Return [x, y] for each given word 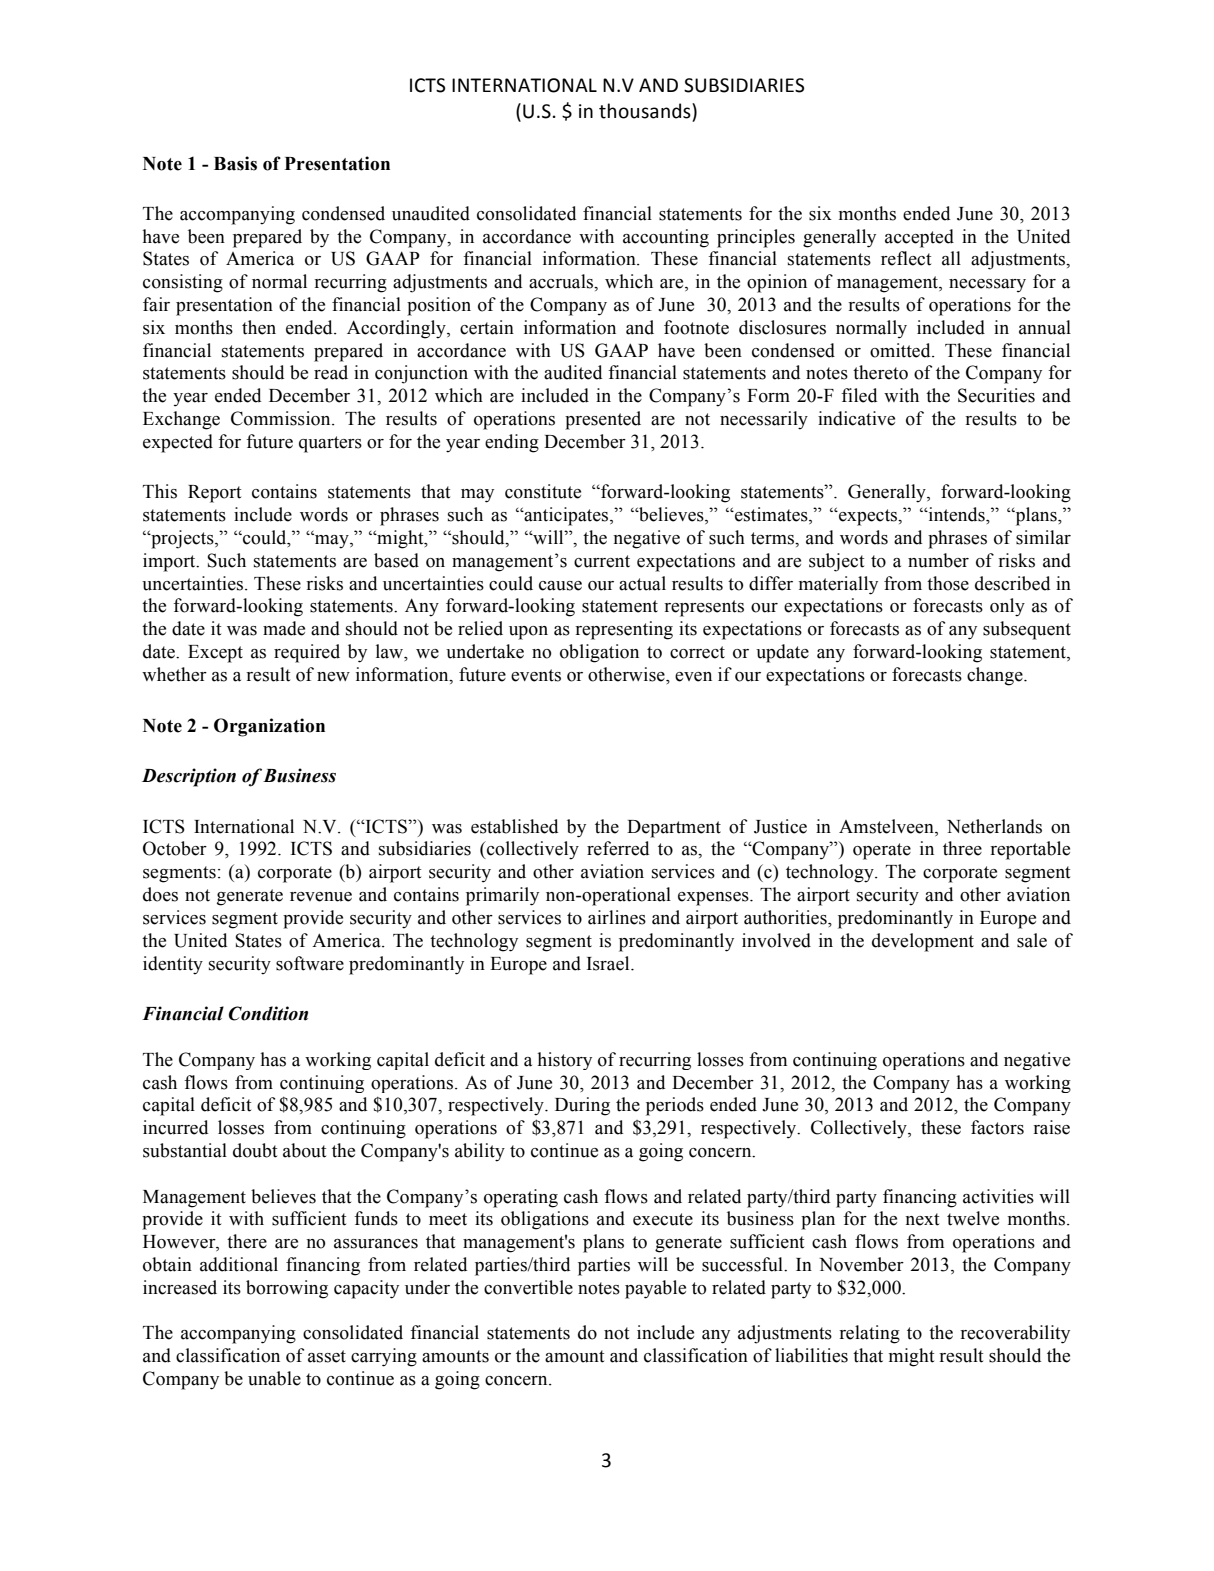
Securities [996, 395]
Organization [269, 727]
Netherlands [994, 826]
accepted [919, 238]
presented [603, 420]
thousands [646, 111]
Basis [235, 163]
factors [997, 1127]
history [564, 1061]
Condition [268, 1013]
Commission [282, 418]
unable [274, 1378]
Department [674, 829]
